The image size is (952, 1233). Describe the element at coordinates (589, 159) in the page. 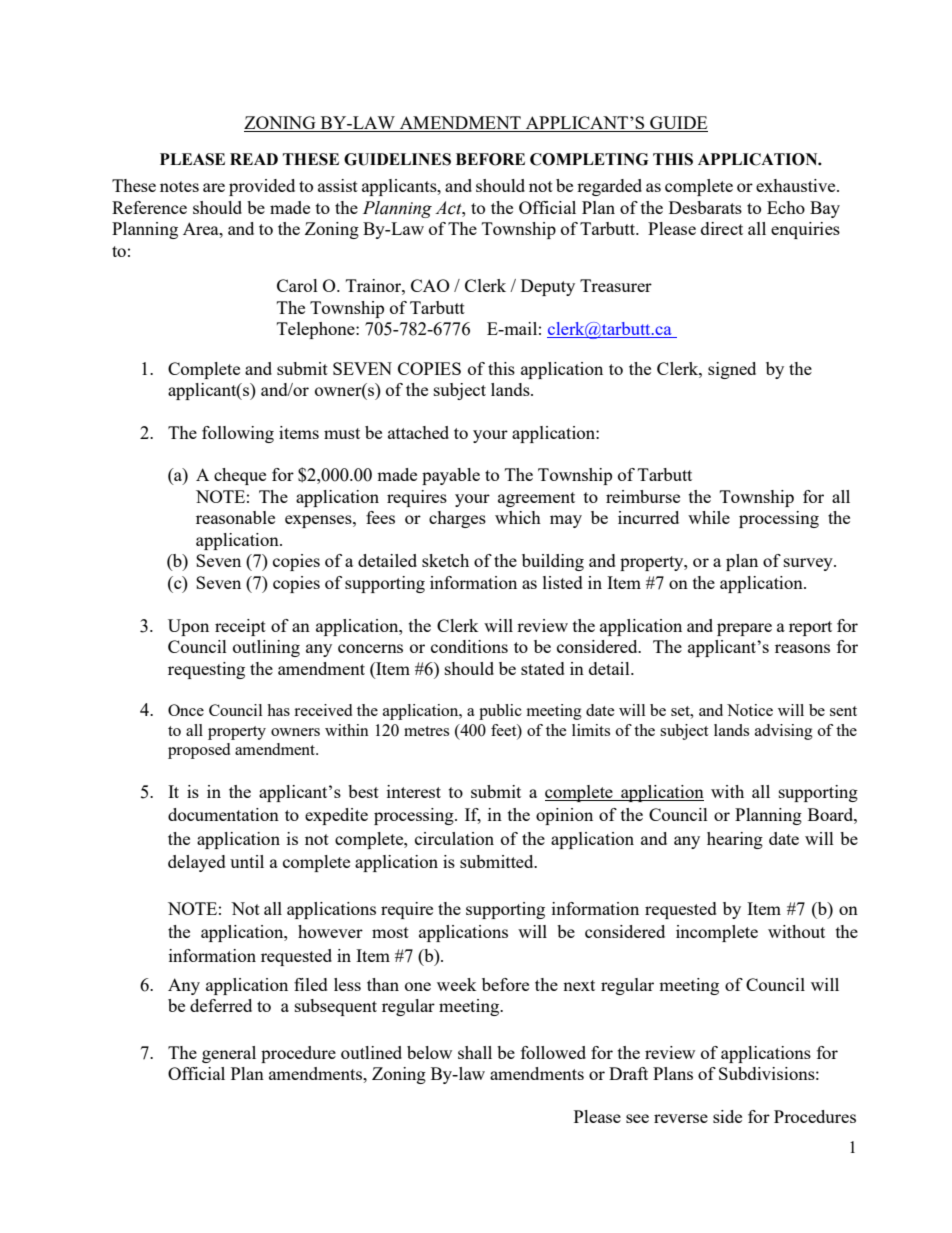

I see `COMPLETING` at that location.
